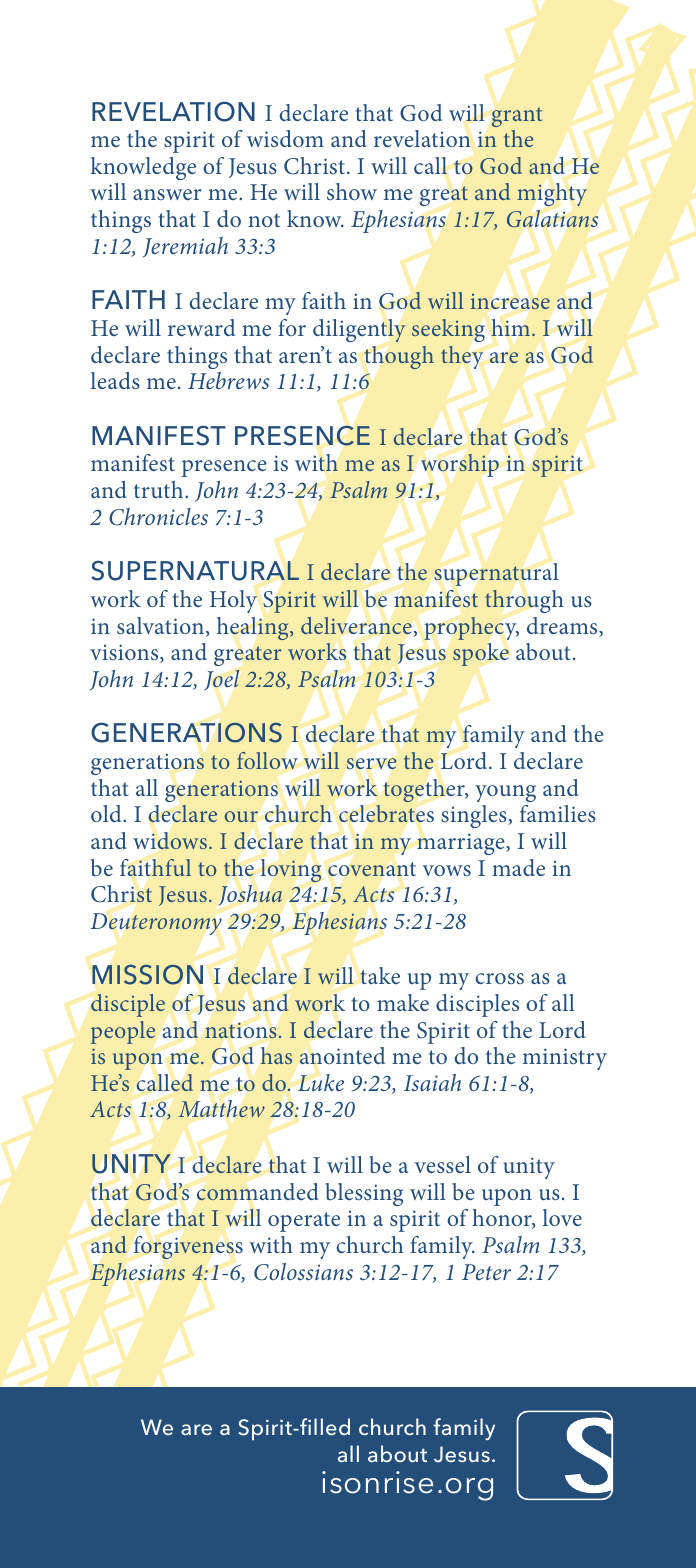  Describe the element at coordinates (125, 653) in the screenshot. I see `visions` at that location.
